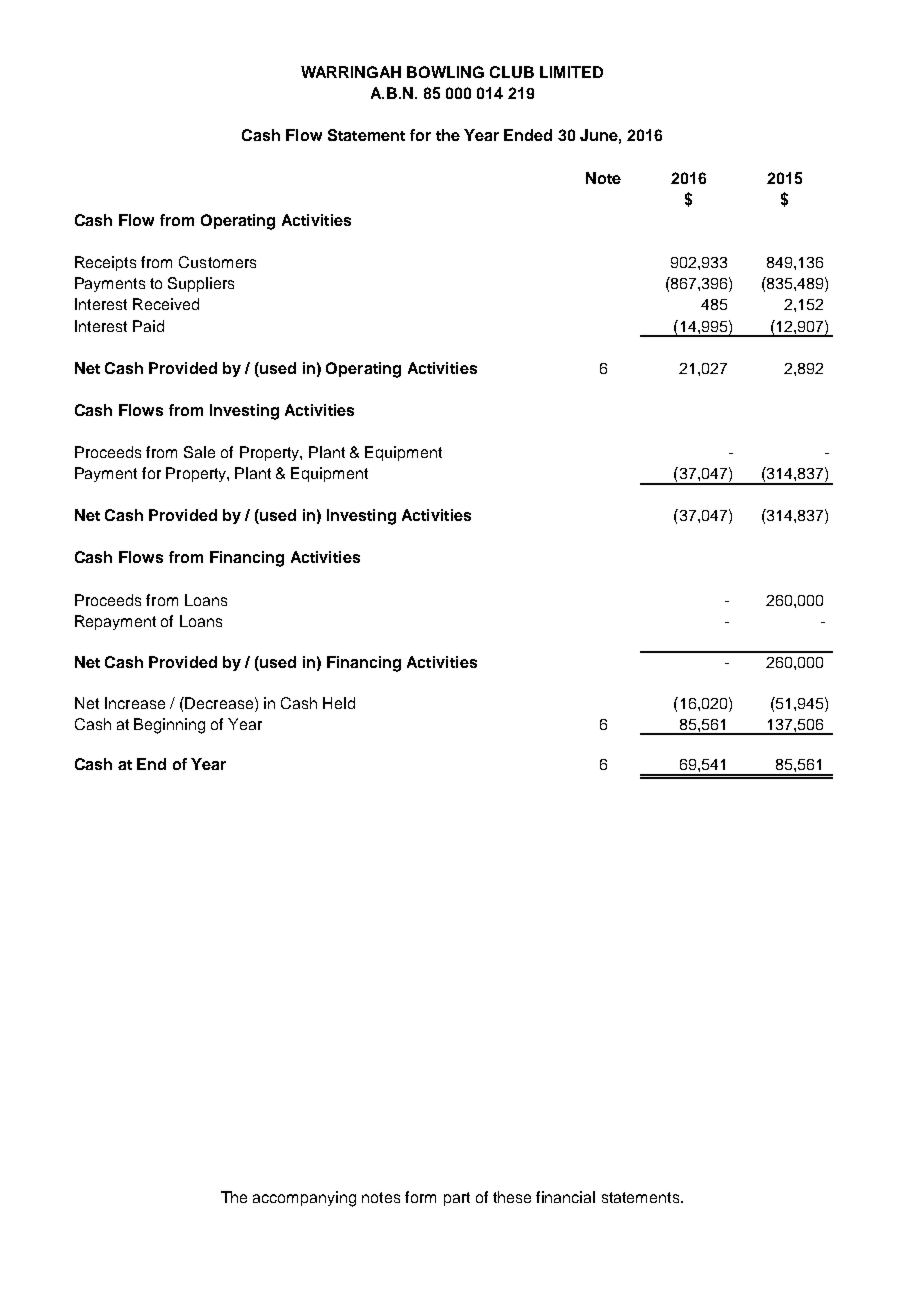 The image size is (924, 1308). I want to click on accompanying, so click(304, 1199).
